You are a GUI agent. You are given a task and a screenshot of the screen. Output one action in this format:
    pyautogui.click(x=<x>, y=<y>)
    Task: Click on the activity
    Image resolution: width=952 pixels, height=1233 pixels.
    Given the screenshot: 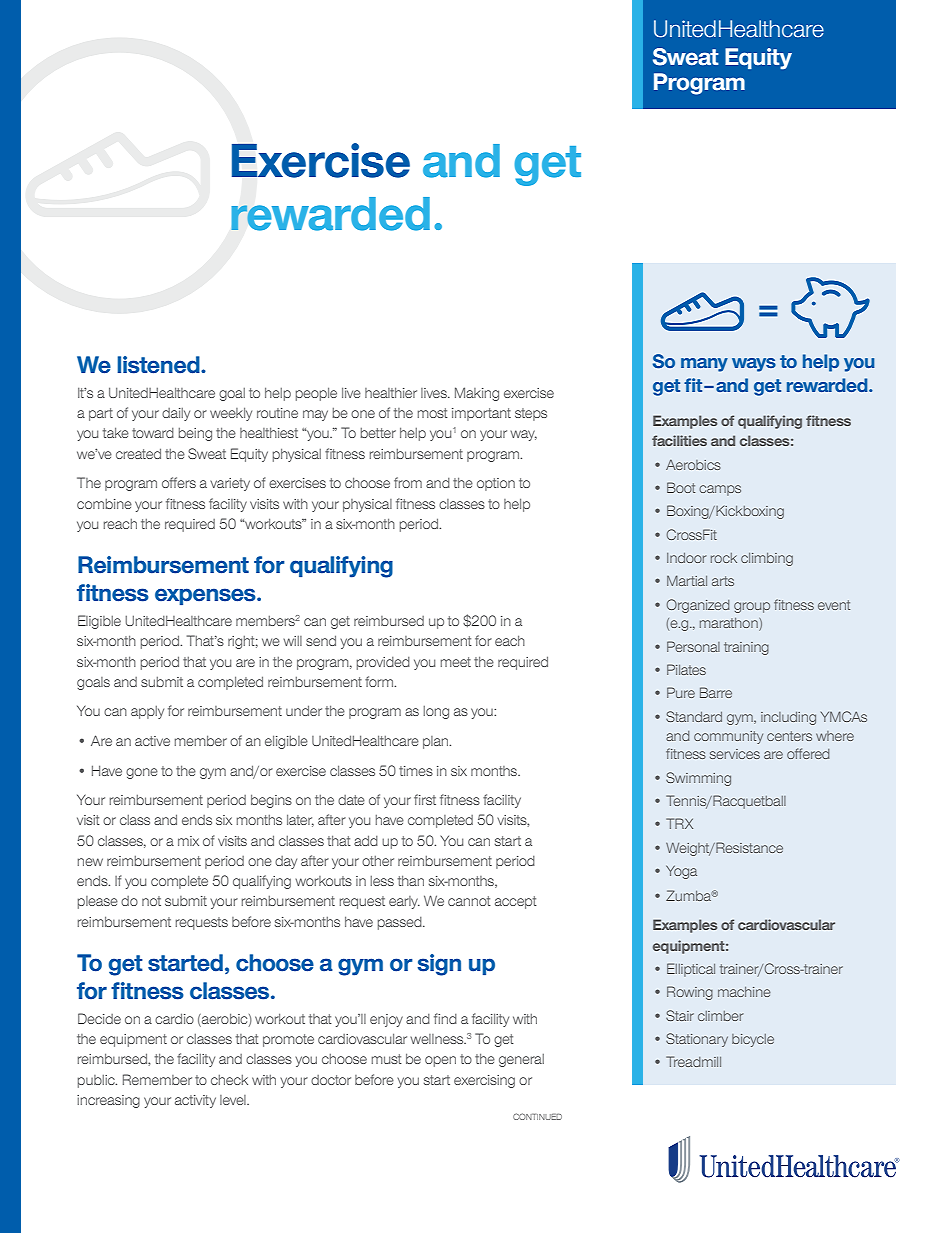 What is the action you would take?
    pyautogui.click(x=195, y=1101)
